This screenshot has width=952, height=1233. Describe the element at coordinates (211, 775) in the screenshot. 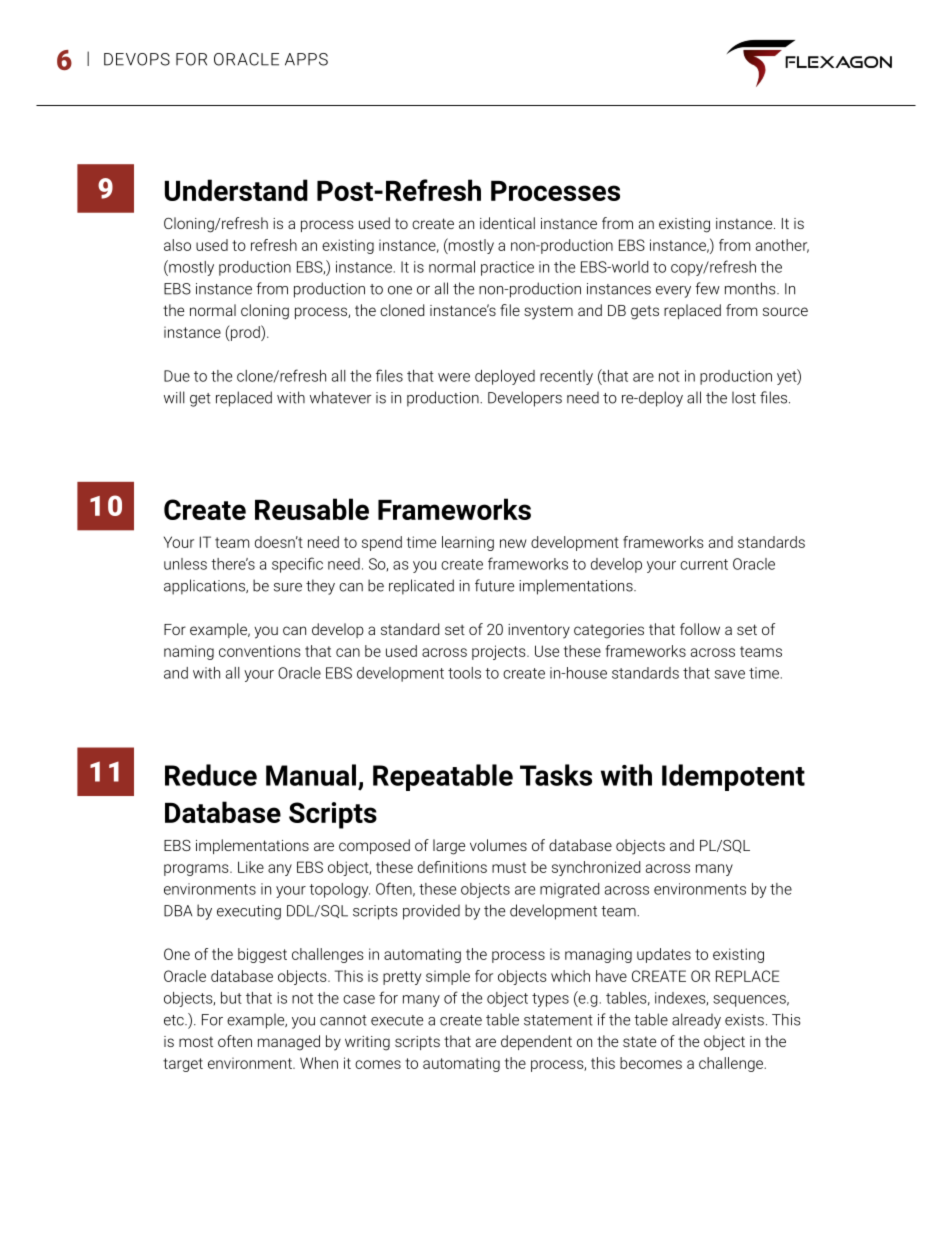

I see `Reduce` at that location.
